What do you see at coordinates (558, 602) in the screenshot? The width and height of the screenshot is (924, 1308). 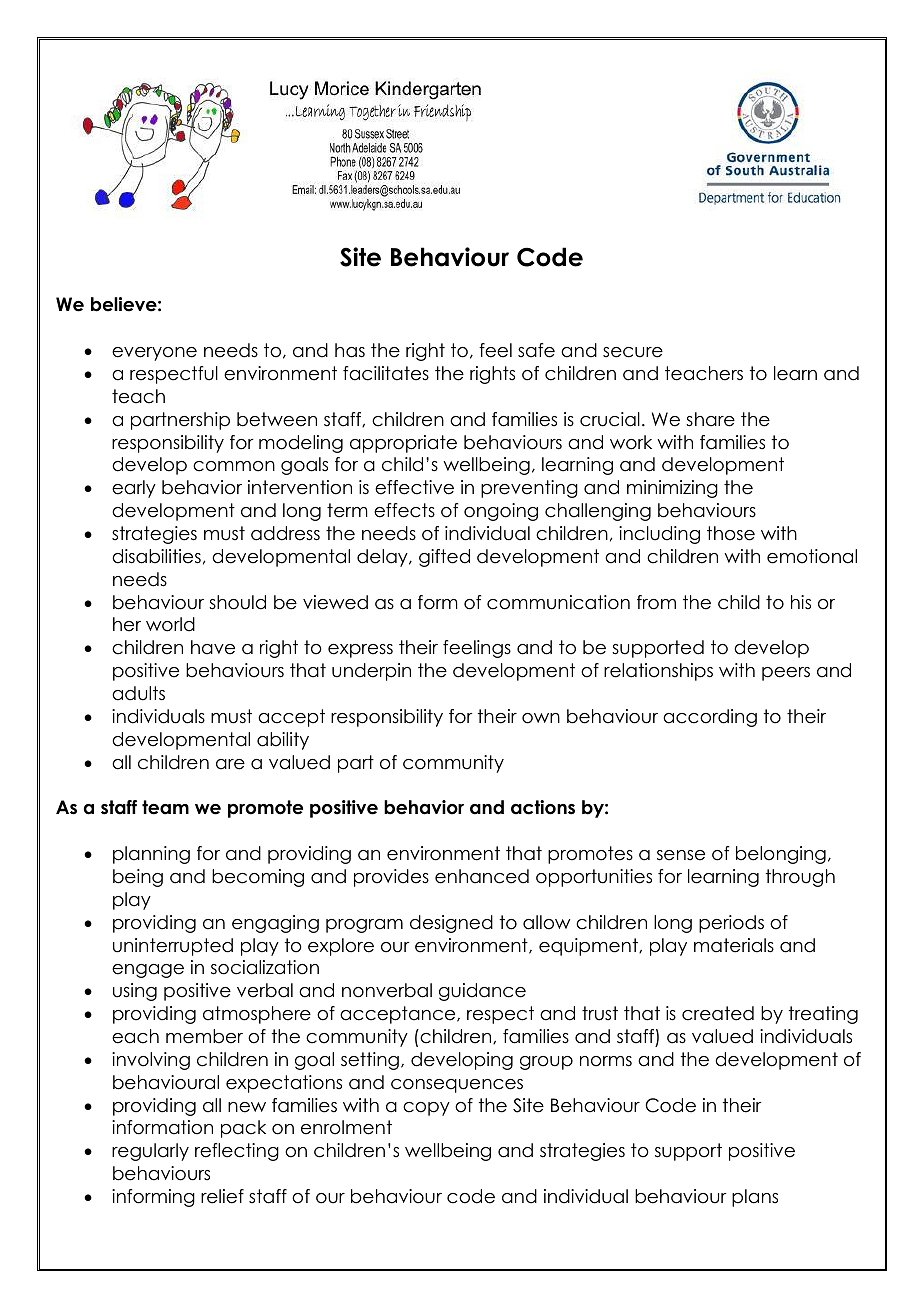 I see `communication` at bounding box center [558, 602].
